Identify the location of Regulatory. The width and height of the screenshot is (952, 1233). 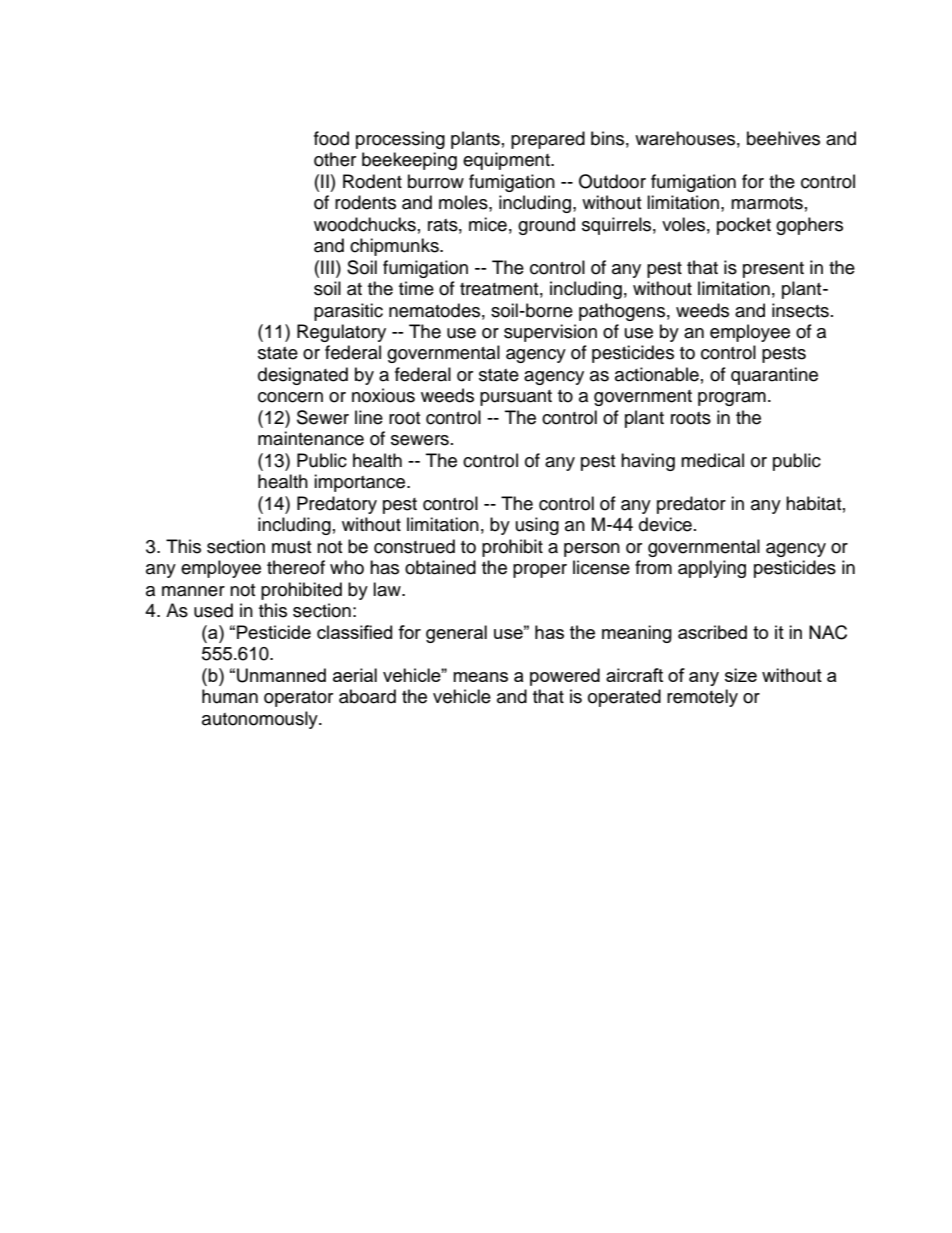
(341, 333).
